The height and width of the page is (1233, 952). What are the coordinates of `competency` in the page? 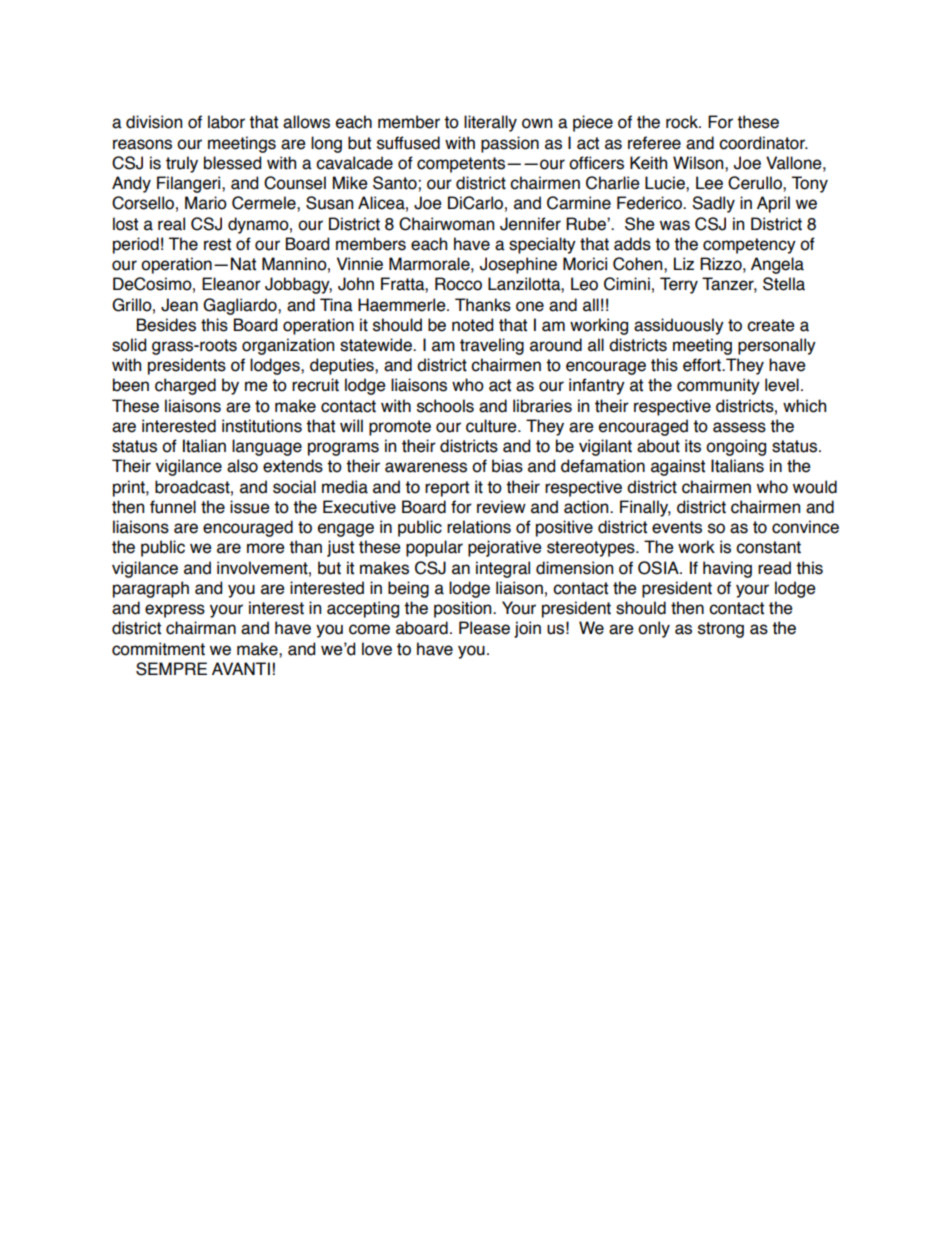 It's located at (749, 246).
